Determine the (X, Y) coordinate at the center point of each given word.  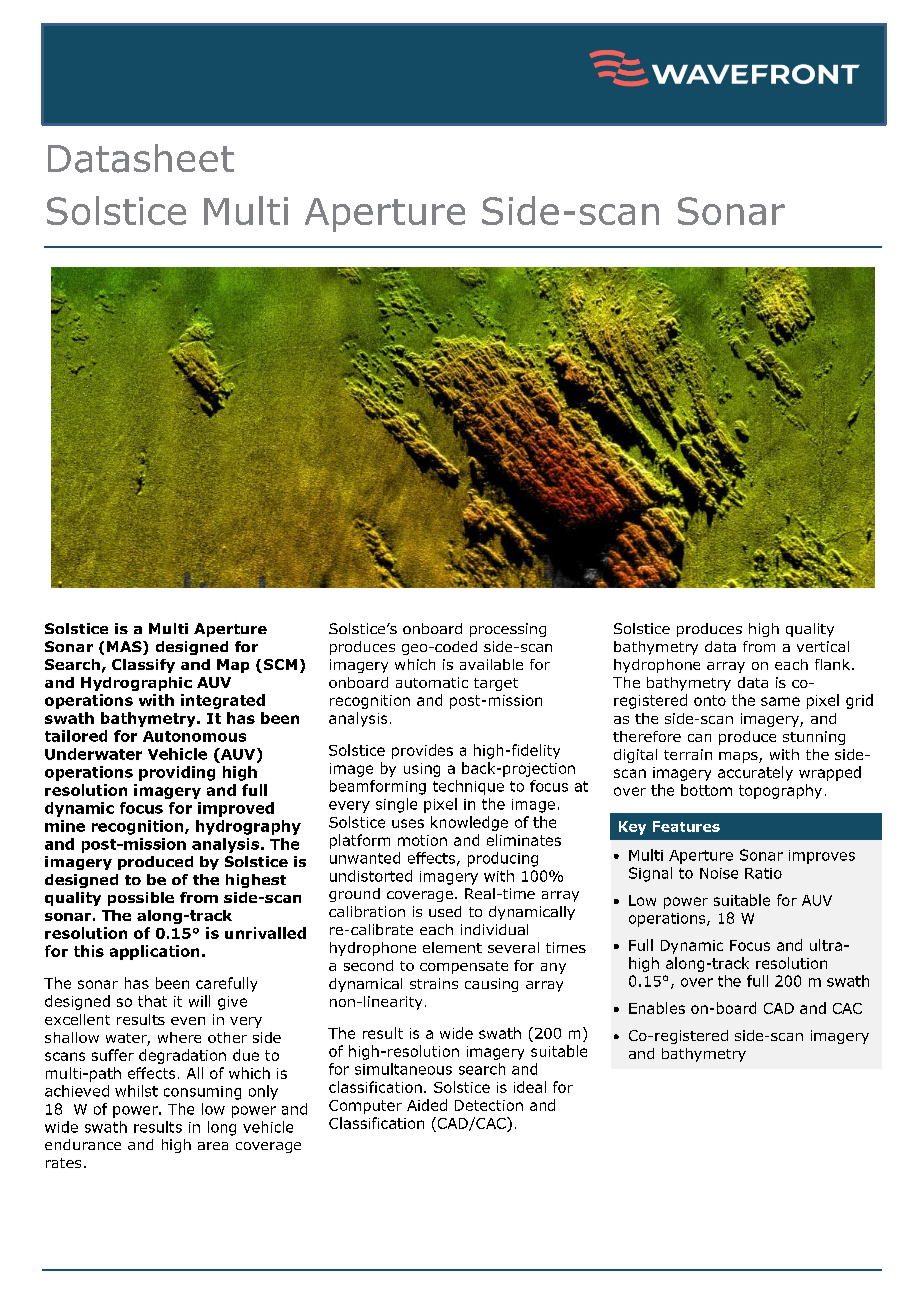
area (213, 1146)
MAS (125, 648)
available (491, 664)
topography (780, 791)
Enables (657, 1008)
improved (236, 809)
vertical (823, 646)
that (152, 1001)
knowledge (469, 823)
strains (434, 983)
